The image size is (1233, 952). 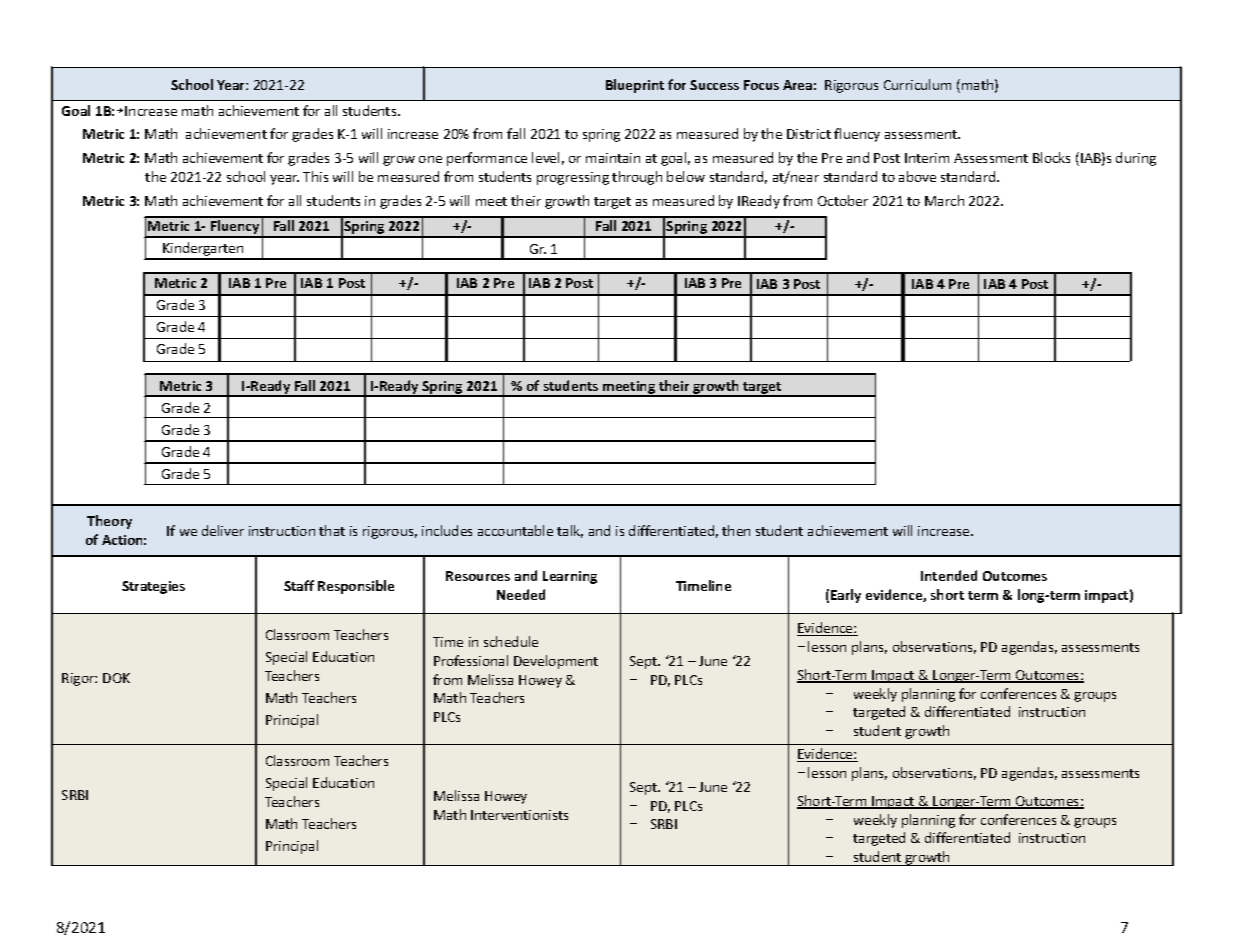 I want to click on October, so click(x=843, y=200).
